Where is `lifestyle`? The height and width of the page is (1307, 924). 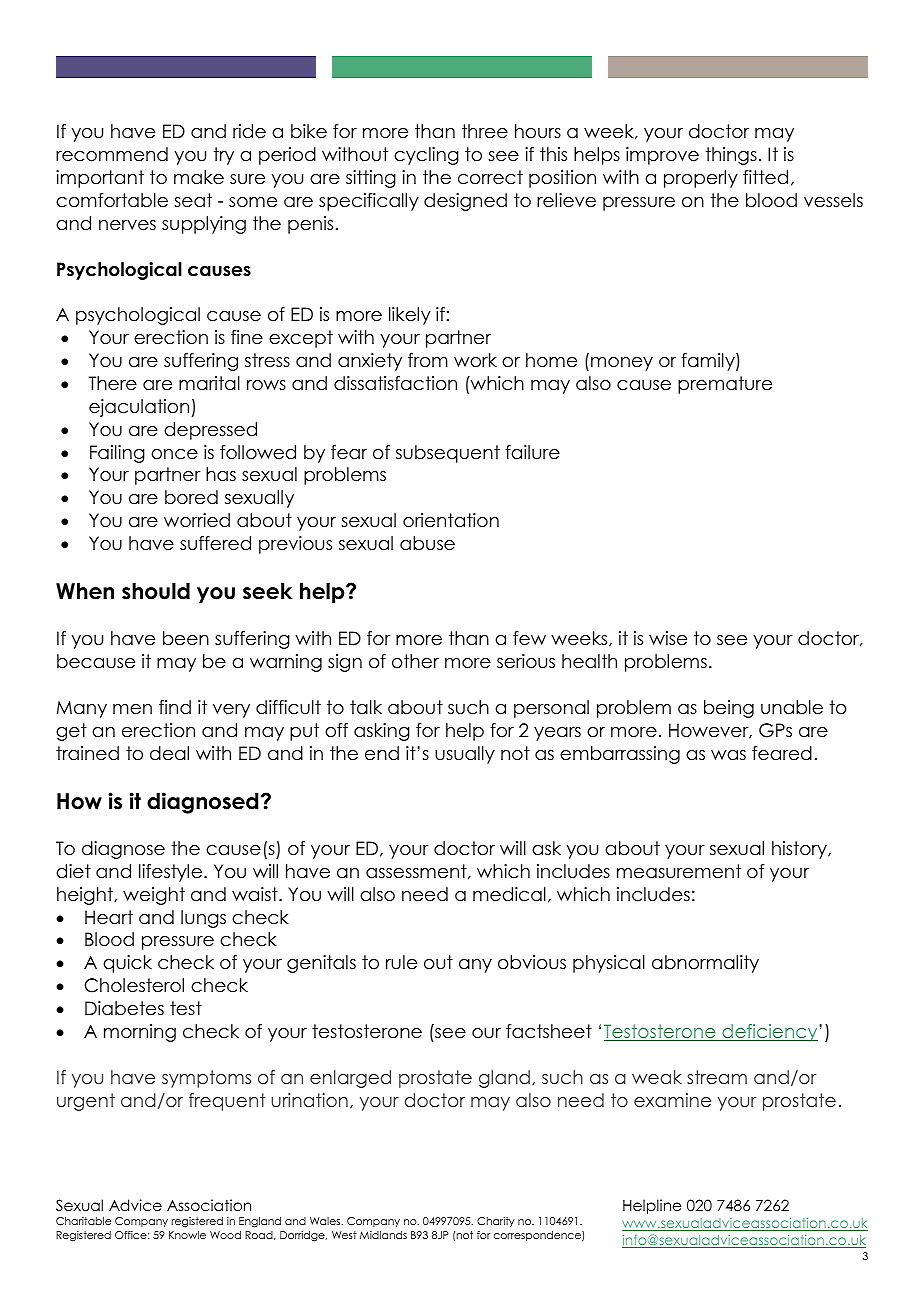
lifestyle is located at coordinates (170, 873).
